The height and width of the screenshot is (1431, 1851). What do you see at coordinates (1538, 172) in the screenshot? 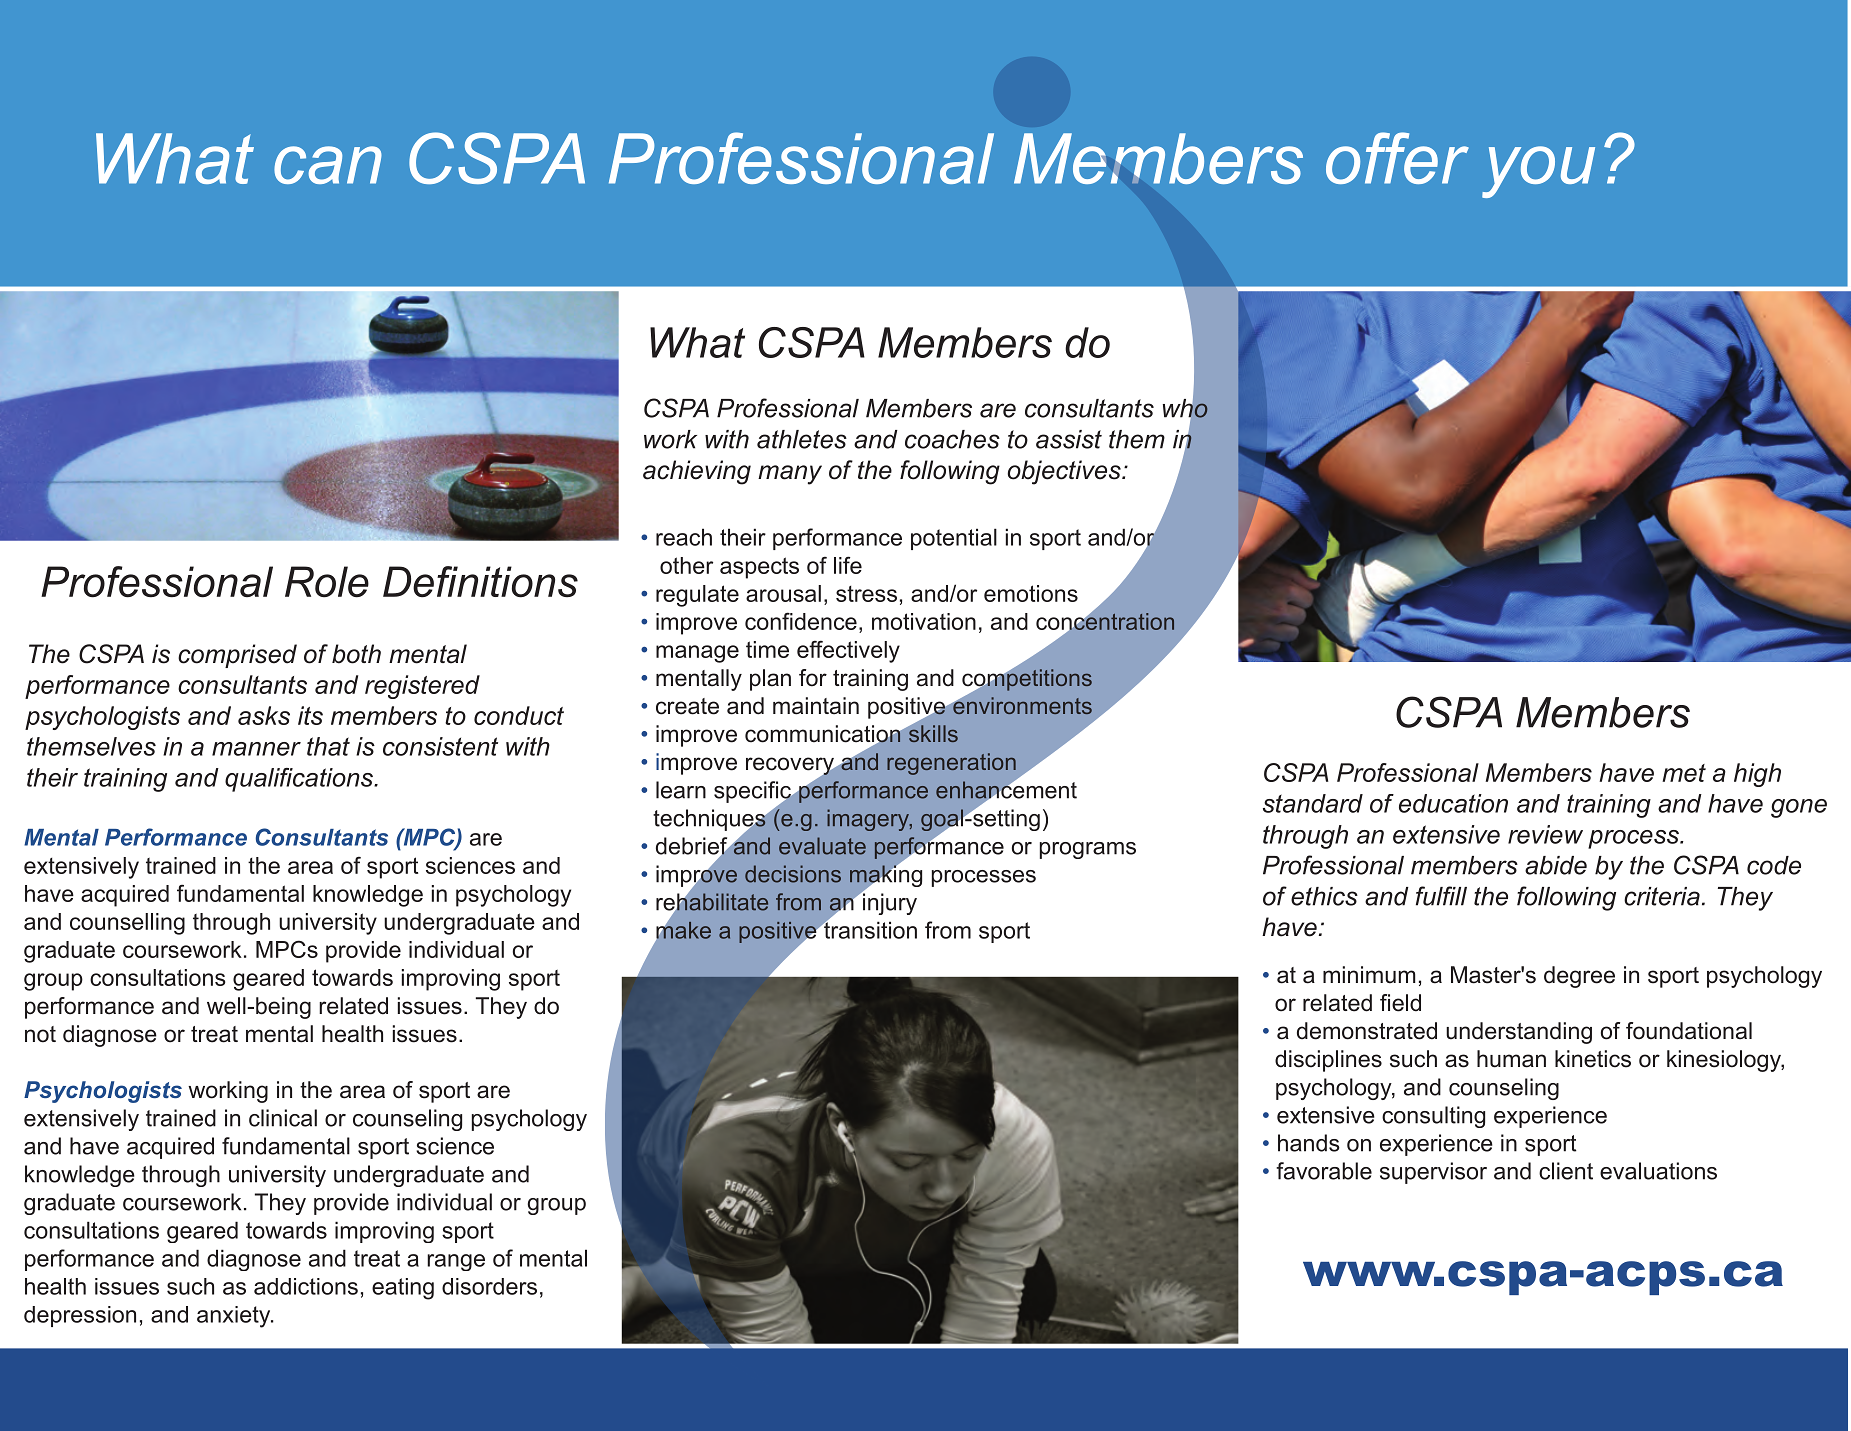
I see `you` at bounding box center [1538, 172].
